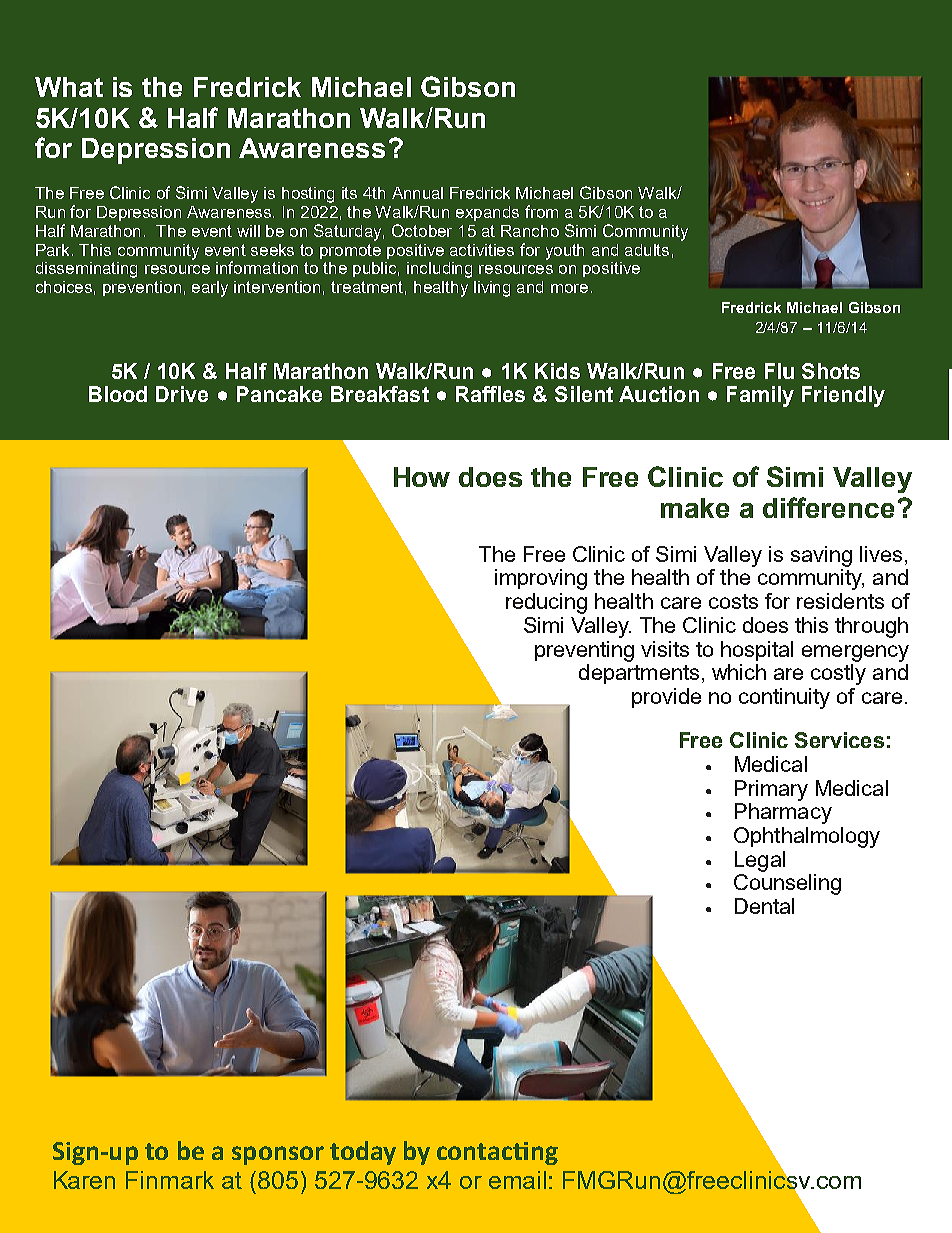 This document has height=1233, width=952. I want to click on Karen, so click(84, 1180).
